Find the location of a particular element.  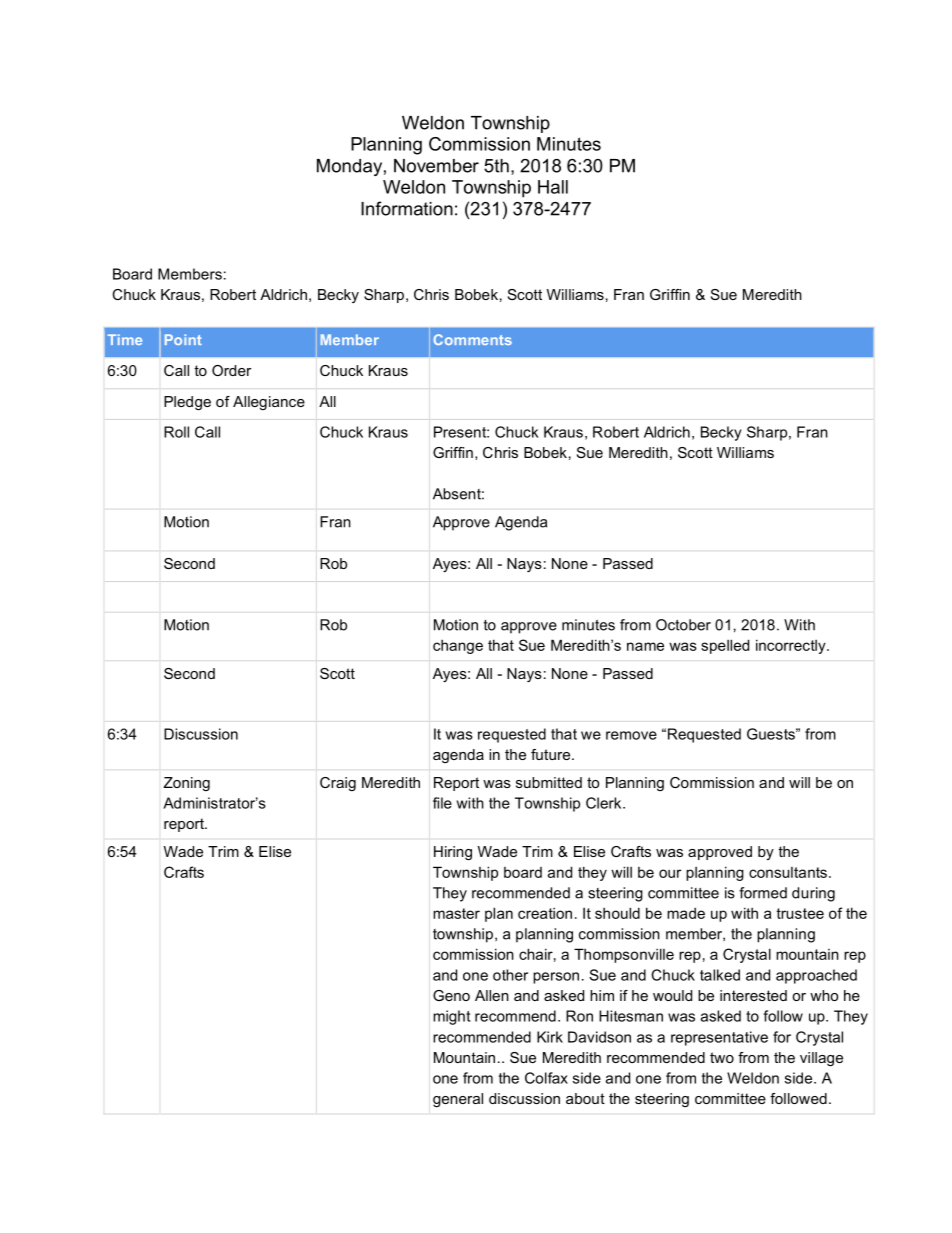

Roll is located at coordinates (176, 432).
